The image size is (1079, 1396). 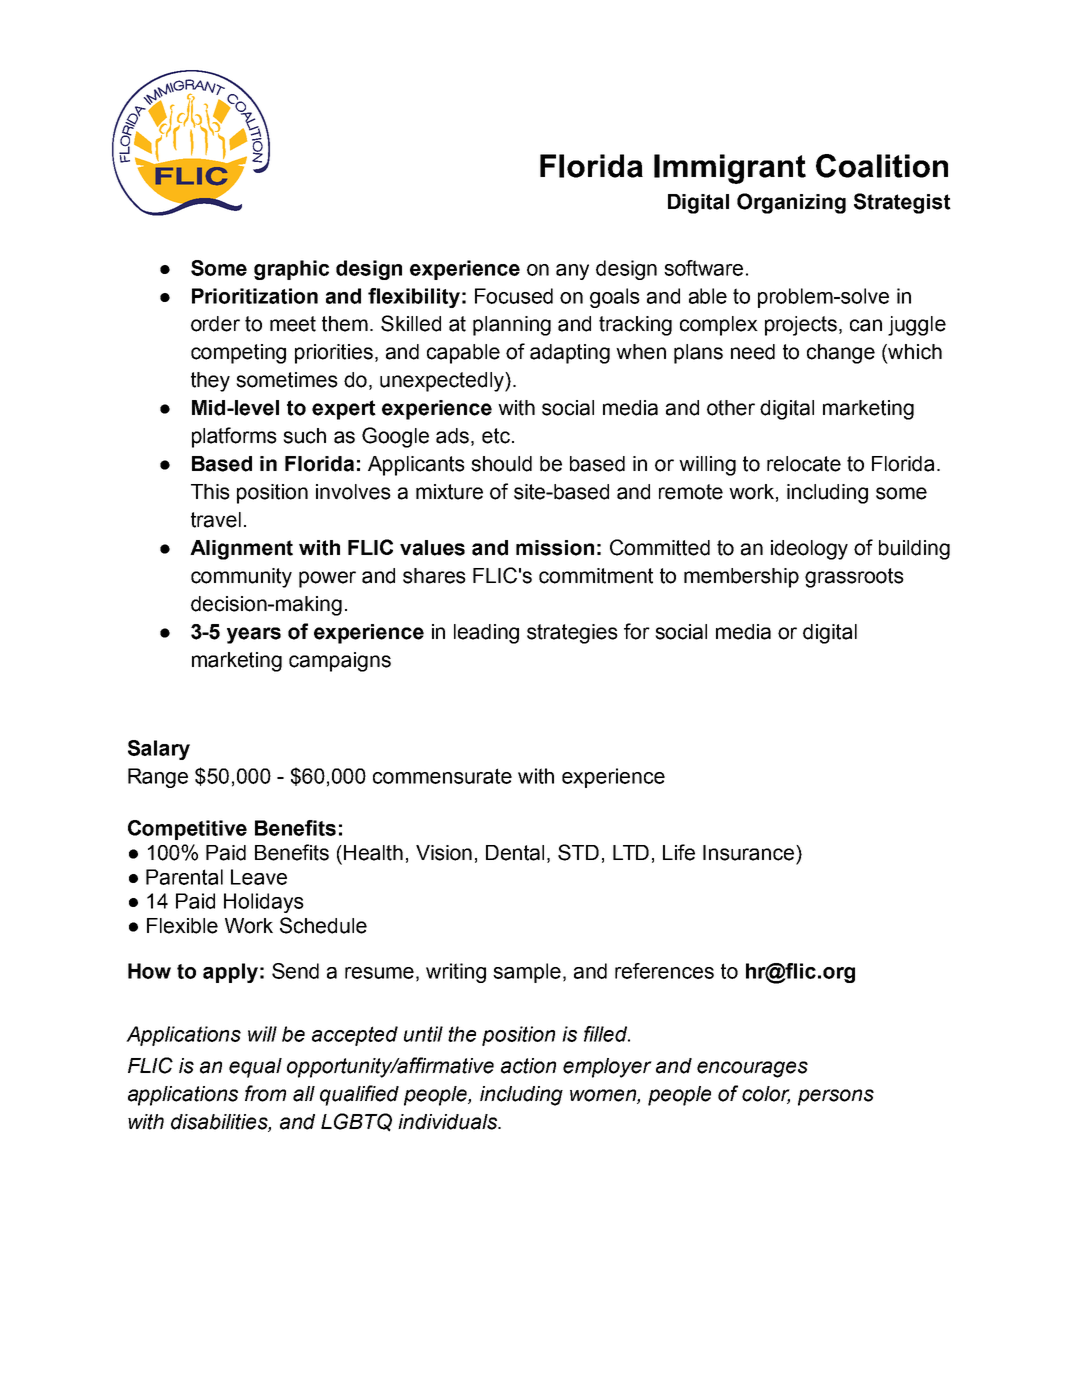 What do you see at coordinates (836, 1097) in the page?
I see `persons` at bounding box center [836, 1097].
